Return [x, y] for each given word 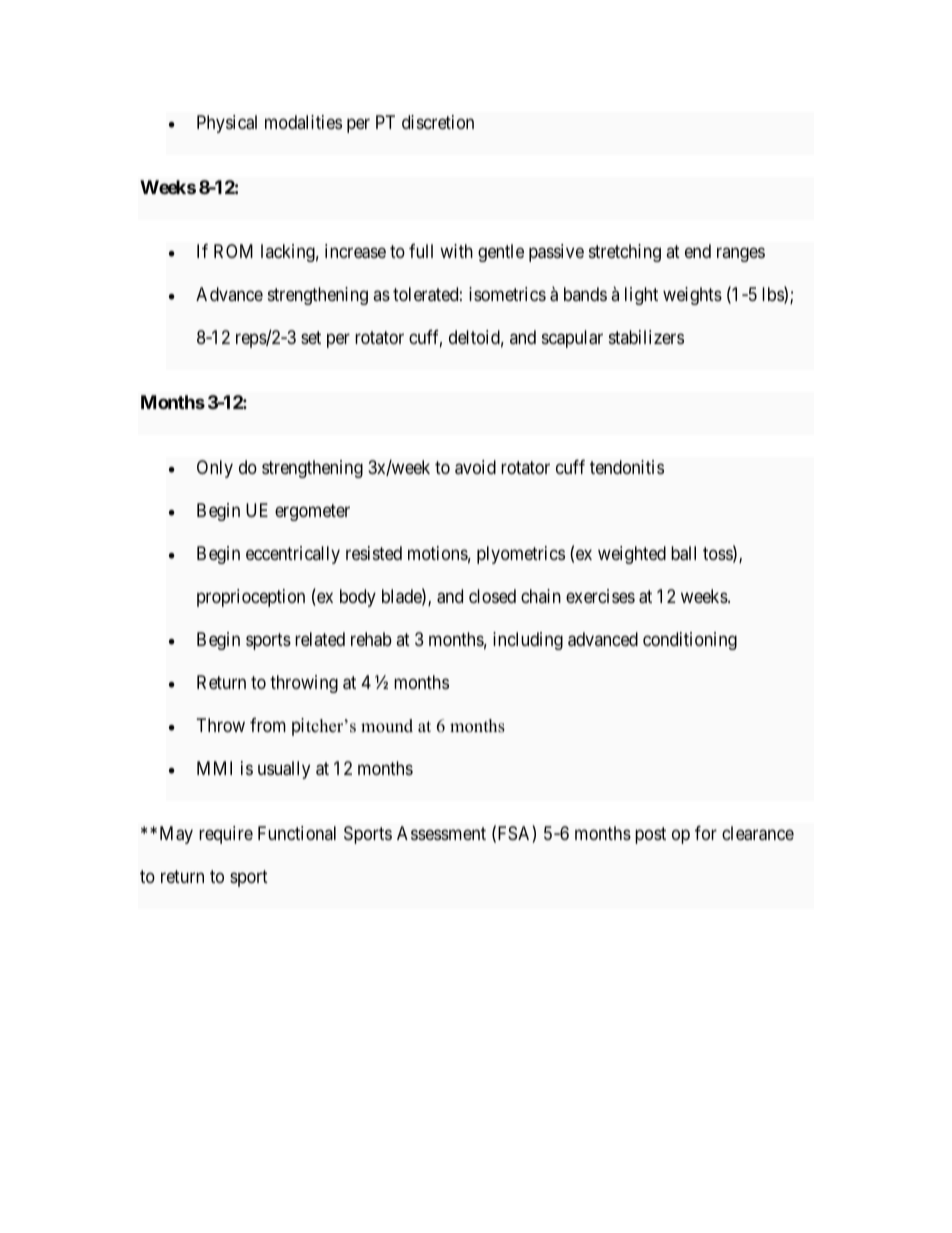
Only [215, 469]
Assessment [441, 833]
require [226, 835]
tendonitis [627, 467]
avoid [475, 467]
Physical [227, 124]
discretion [438, 122]
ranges [741, 255]
